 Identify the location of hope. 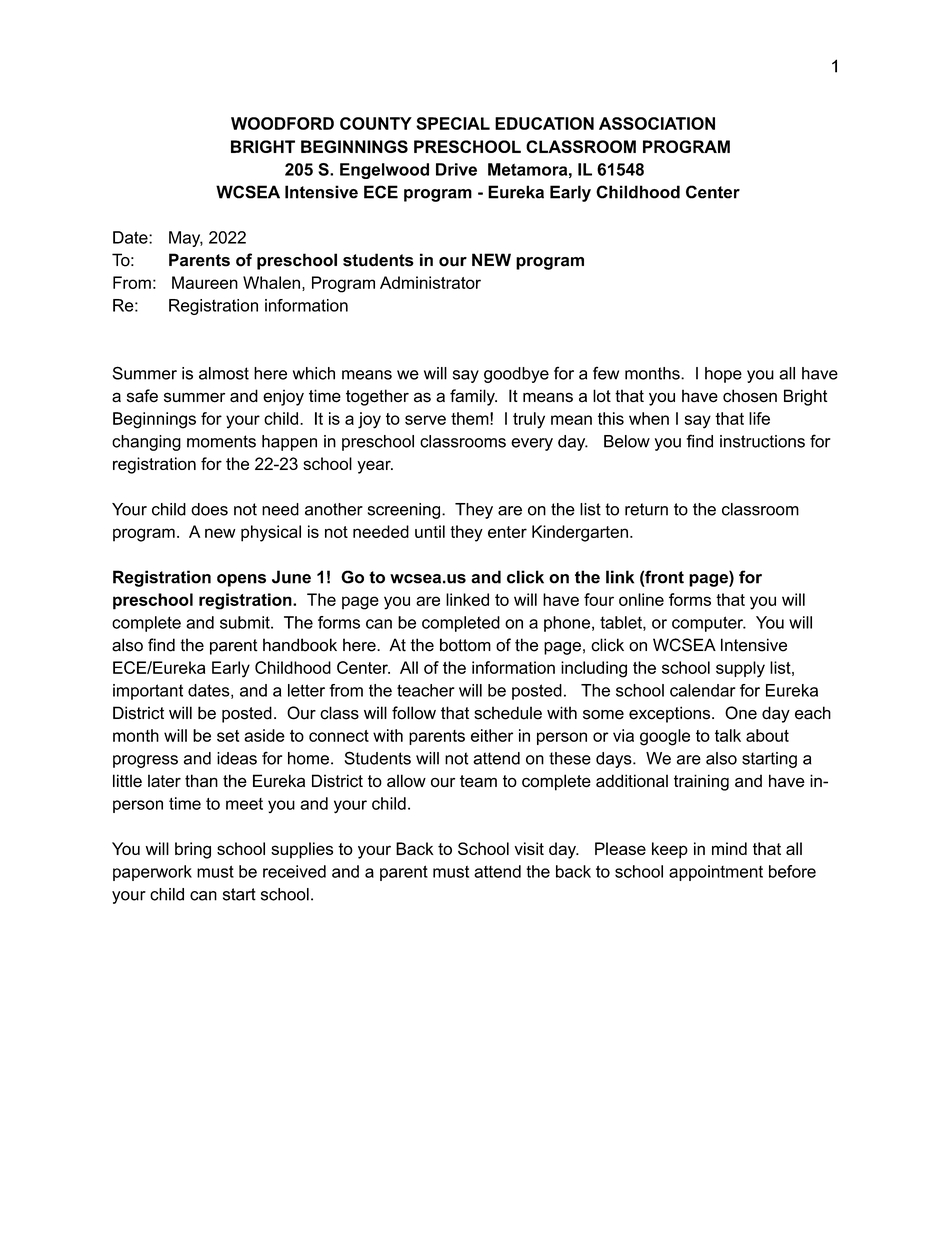
(723, 375).
